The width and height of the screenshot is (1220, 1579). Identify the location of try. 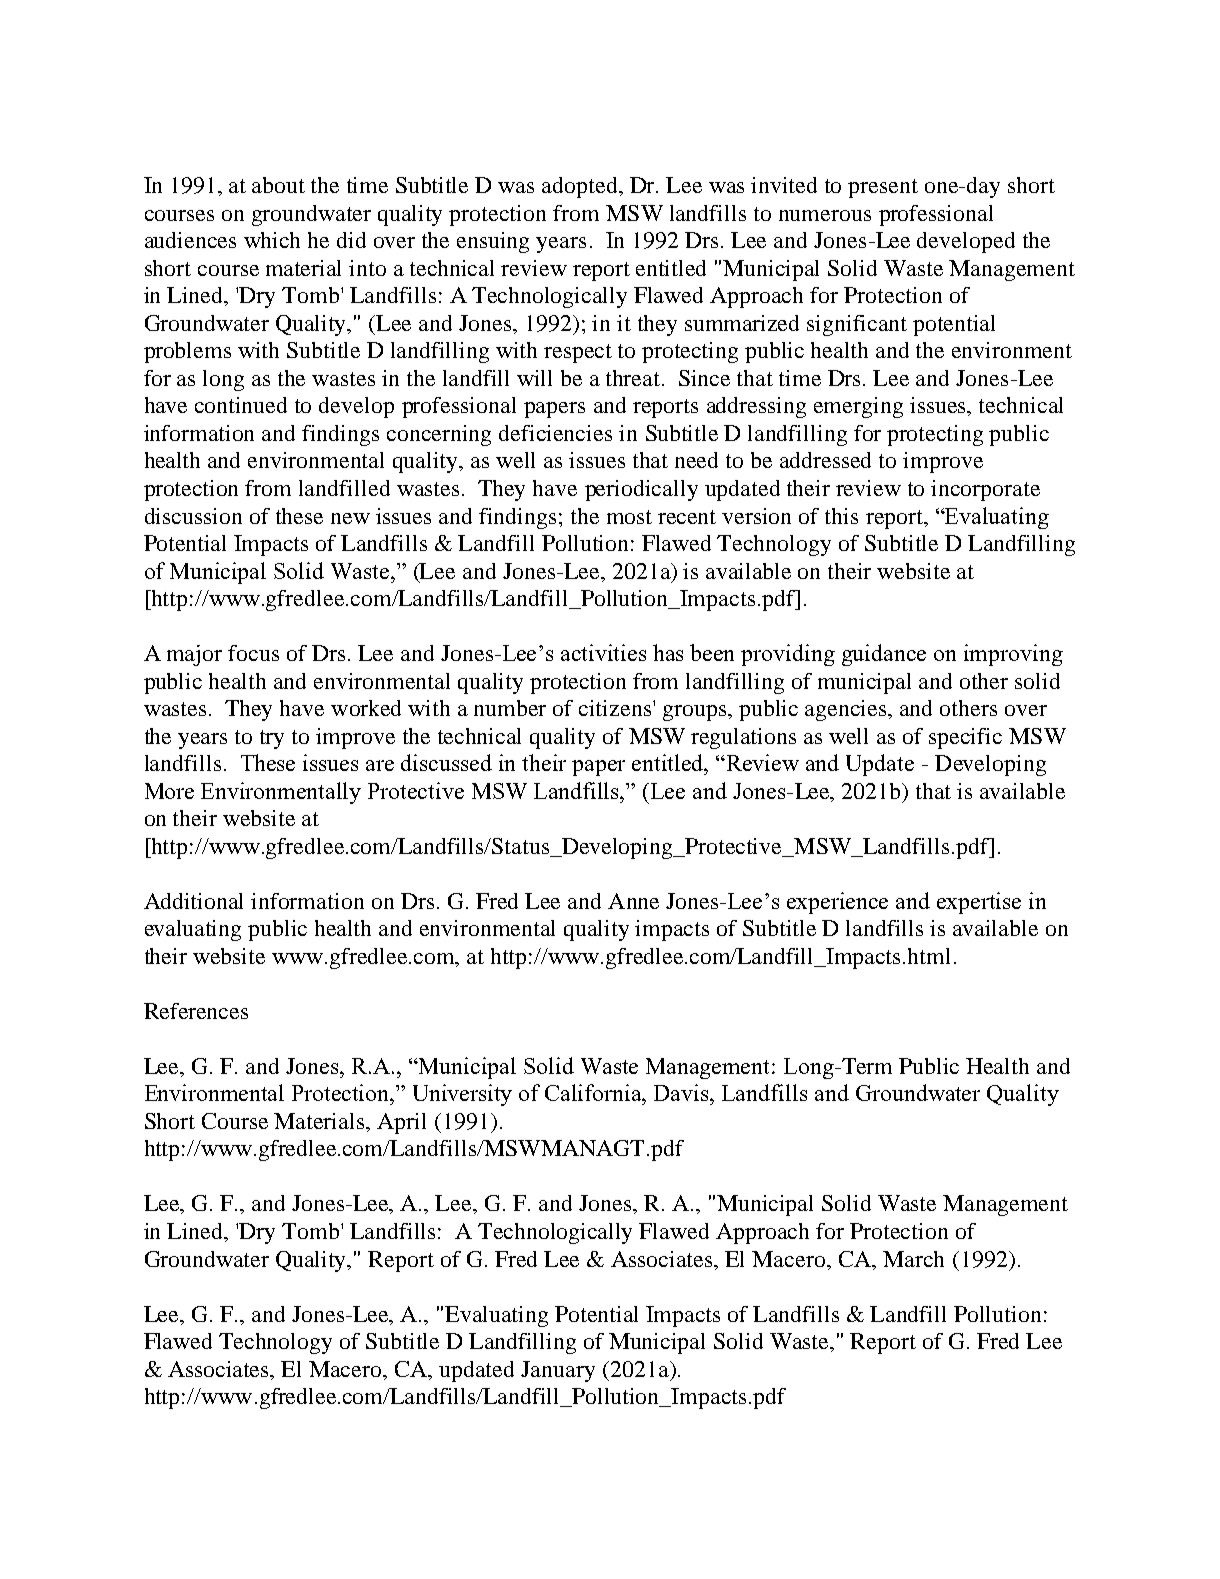
(272, 739).
